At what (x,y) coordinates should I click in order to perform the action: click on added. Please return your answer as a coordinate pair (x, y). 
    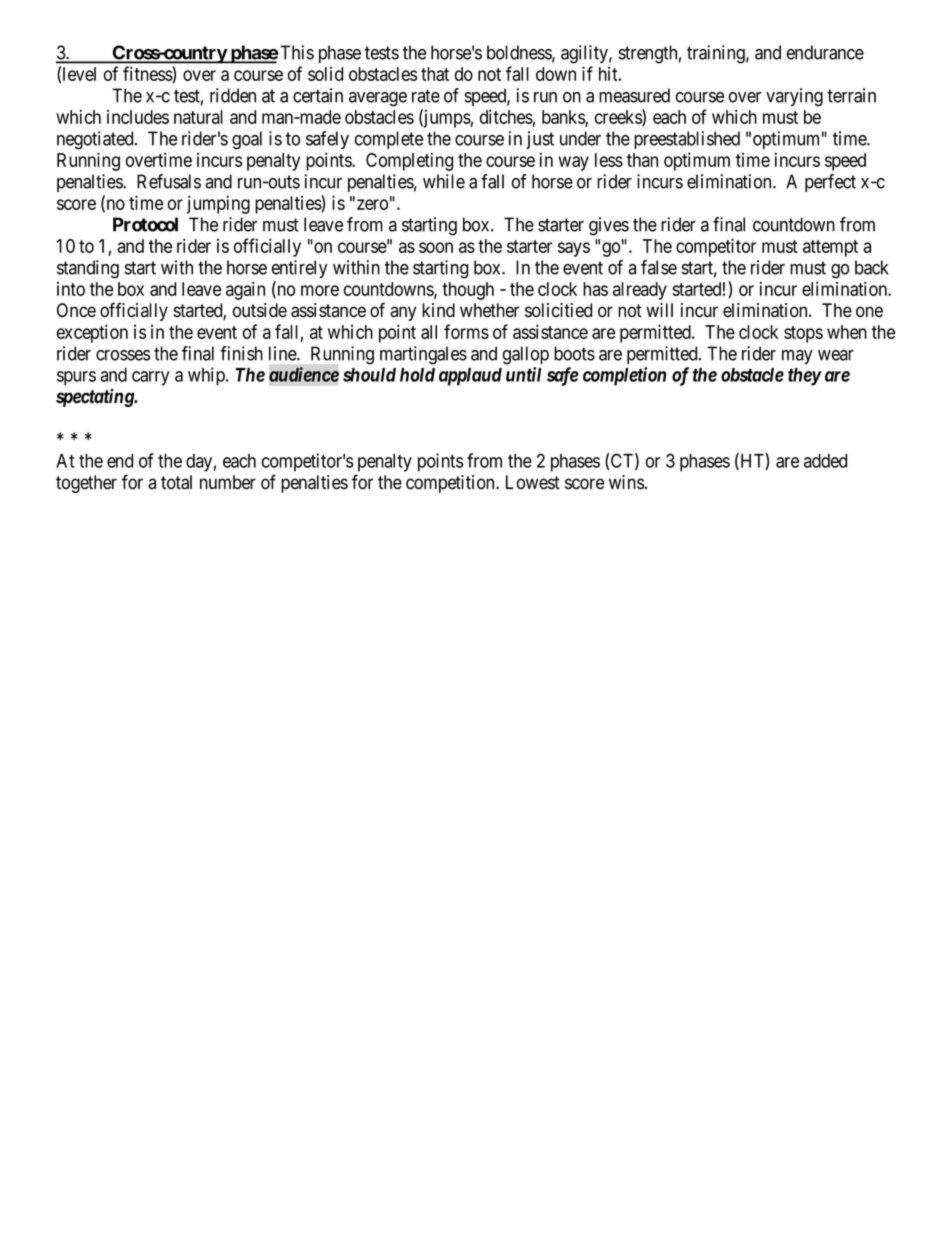
    Looking at the image, I should click on (825, 461).
